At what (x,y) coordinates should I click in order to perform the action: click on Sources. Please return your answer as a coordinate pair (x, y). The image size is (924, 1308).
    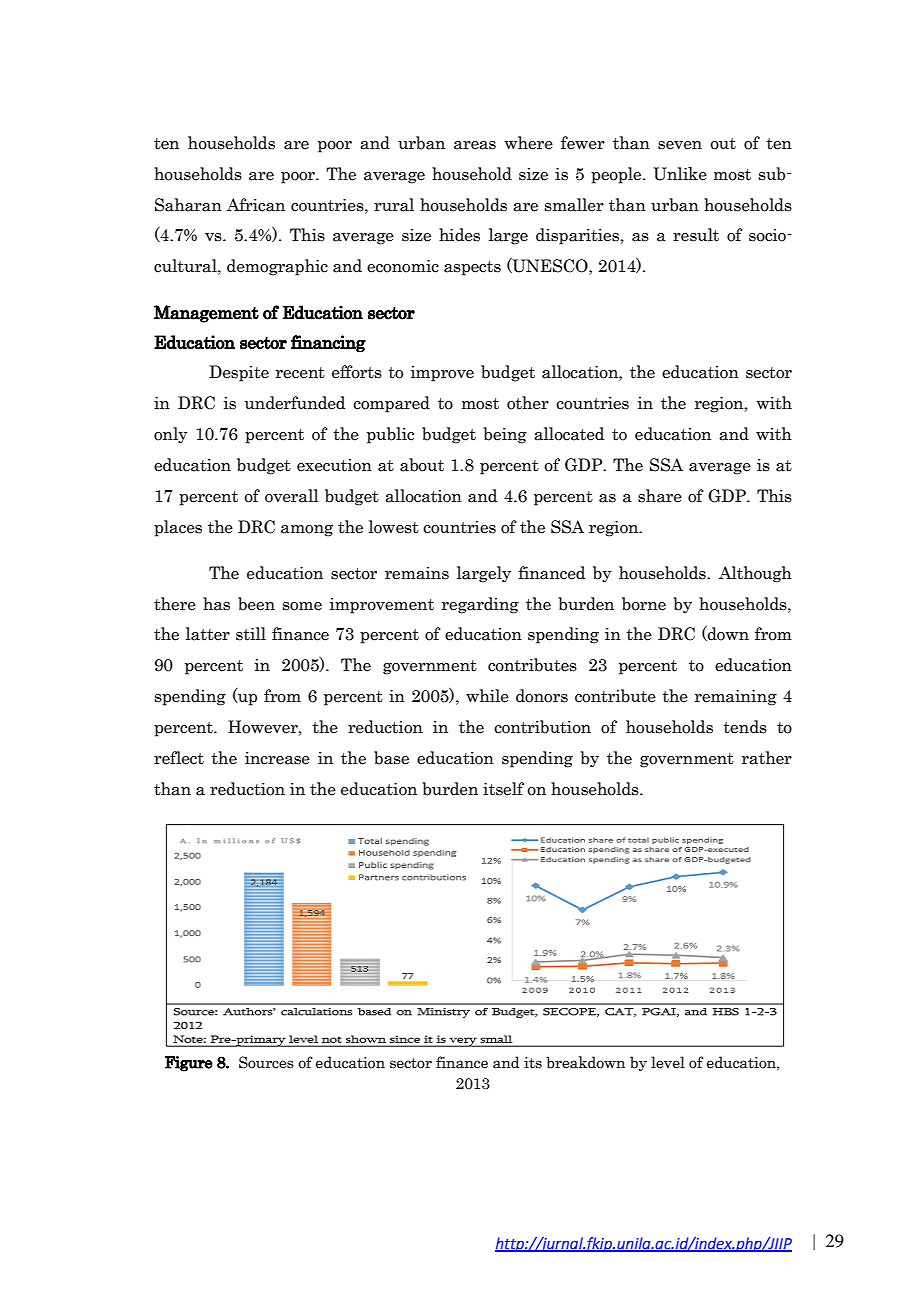
    Looking at the image, I should click on (266, 1062).
